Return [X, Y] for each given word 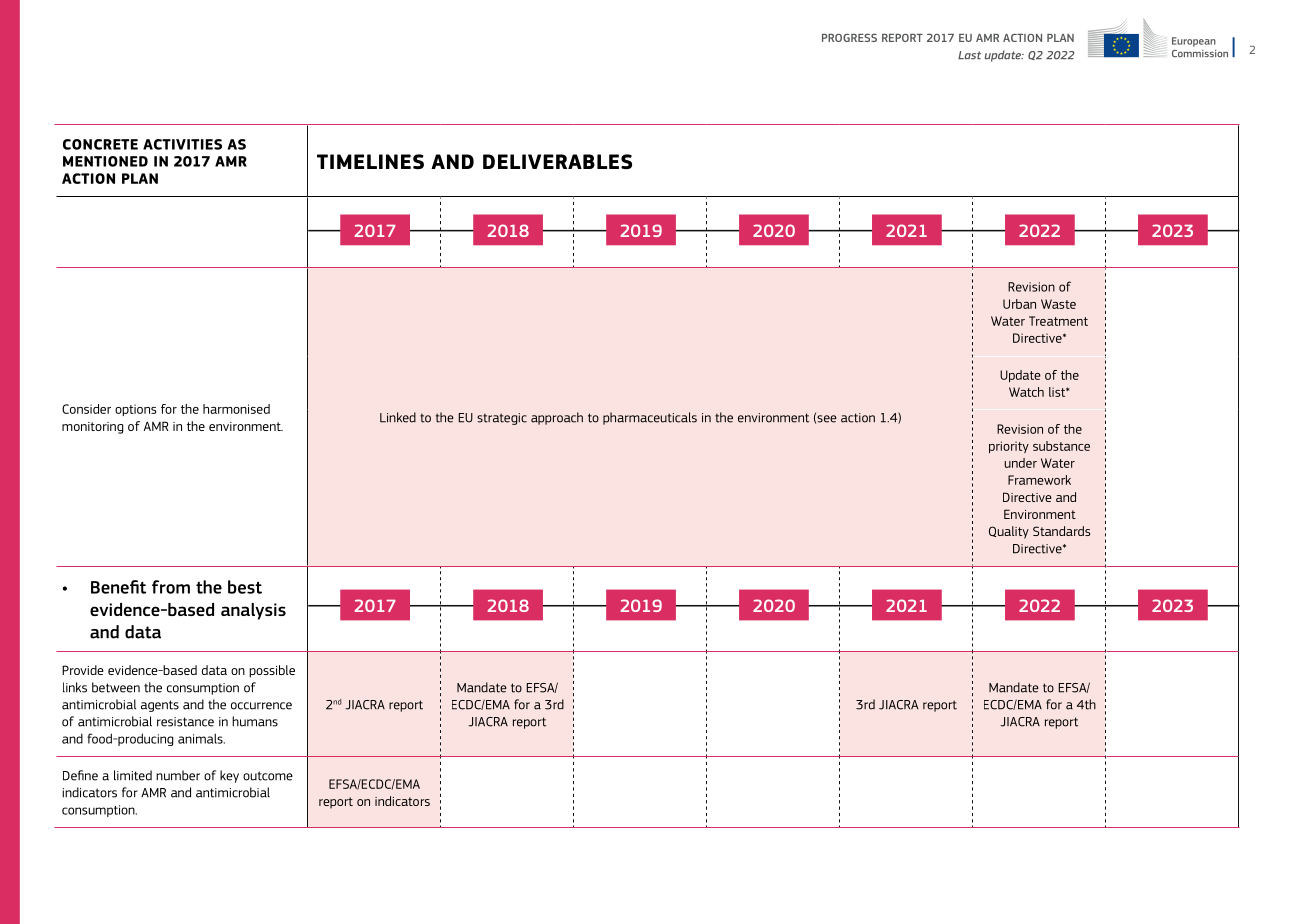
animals [201, 738]
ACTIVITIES [182, 144]
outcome [268, 776]
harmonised [236, 409]
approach [557, 418]
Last [969, 55]
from [171, 587]
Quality [1009, 532]
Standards [1061, 531]
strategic [502, 419]
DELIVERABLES [557, 161]
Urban [1019, 304]
